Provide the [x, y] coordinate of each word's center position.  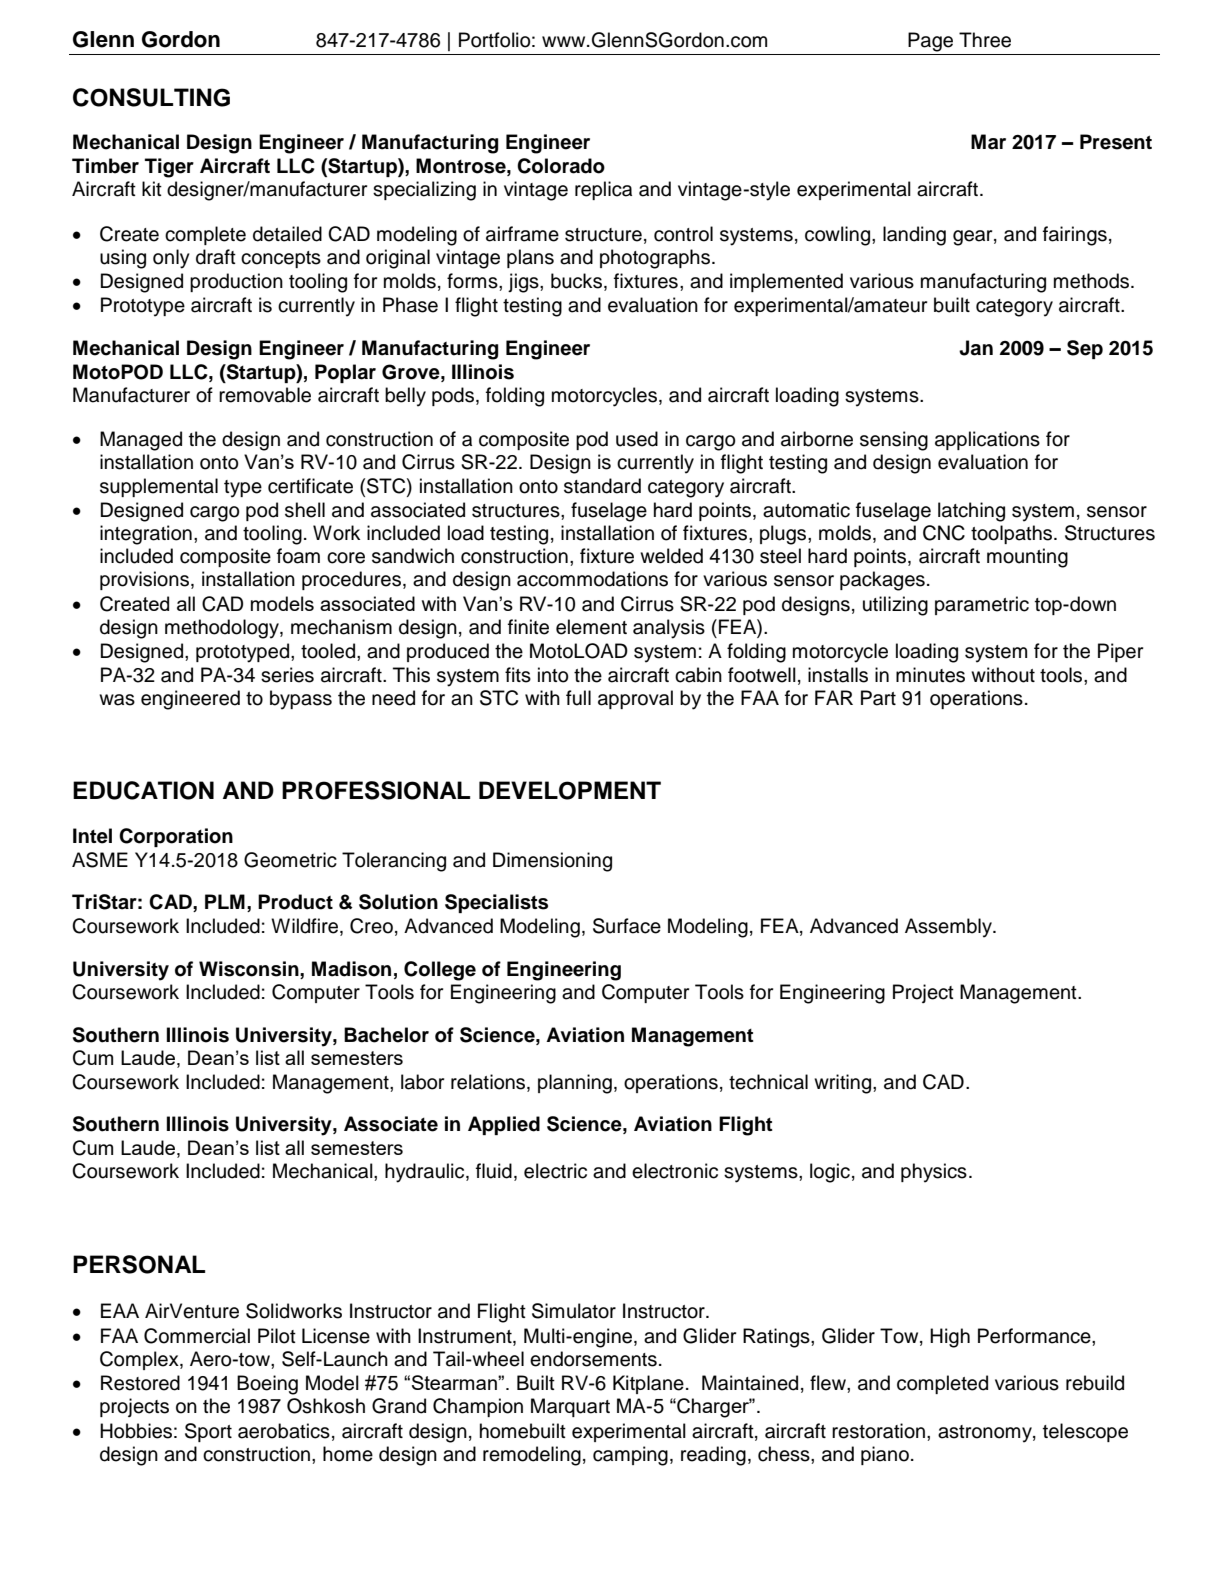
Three [985, 40]
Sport [208, 1432]
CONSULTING [151, 97]
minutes [930, 675]
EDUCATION [143, 790]
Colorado [561, 166]
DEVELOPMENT [570, 790]
